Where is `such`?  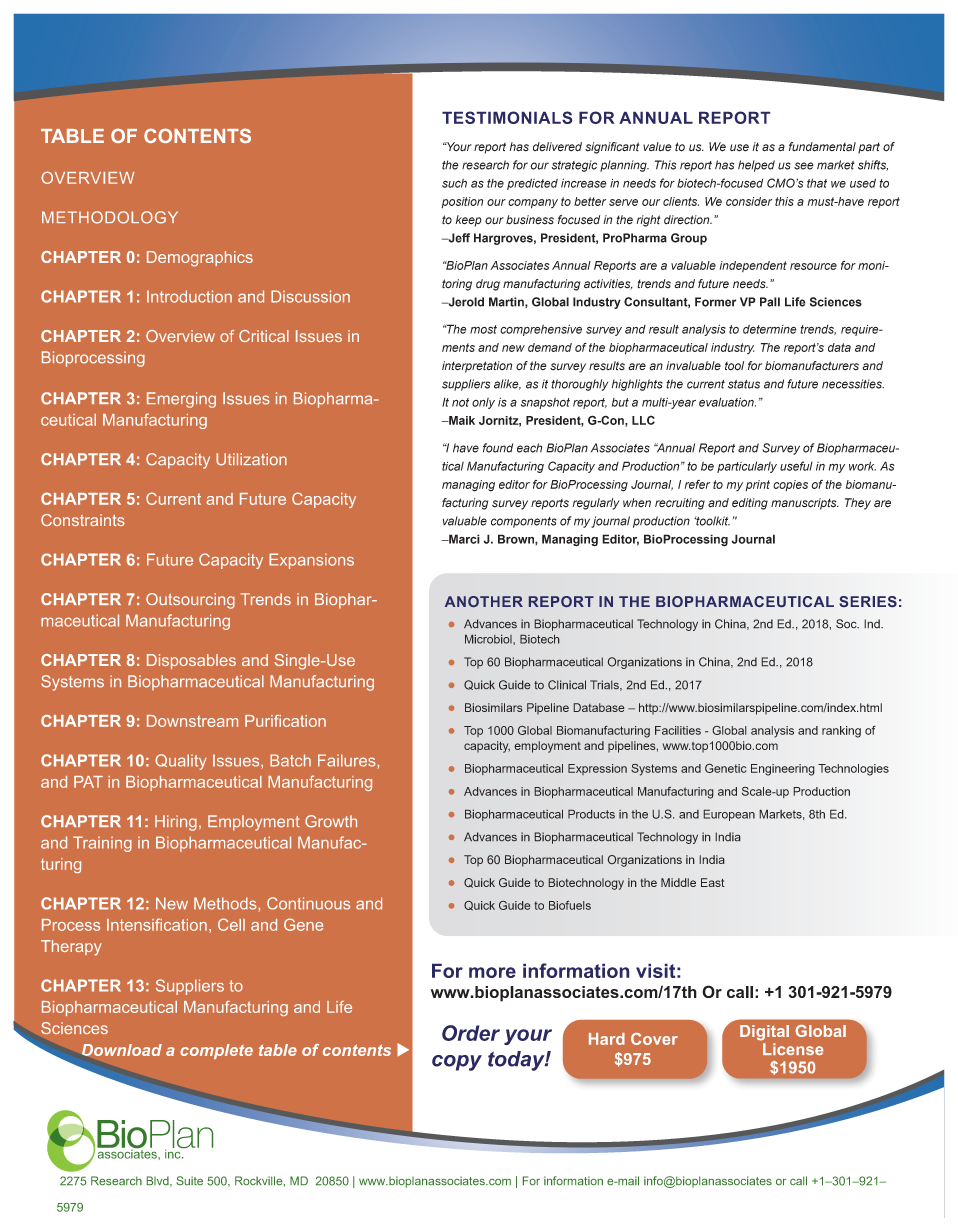
such is located at coordinates (454, 183).
